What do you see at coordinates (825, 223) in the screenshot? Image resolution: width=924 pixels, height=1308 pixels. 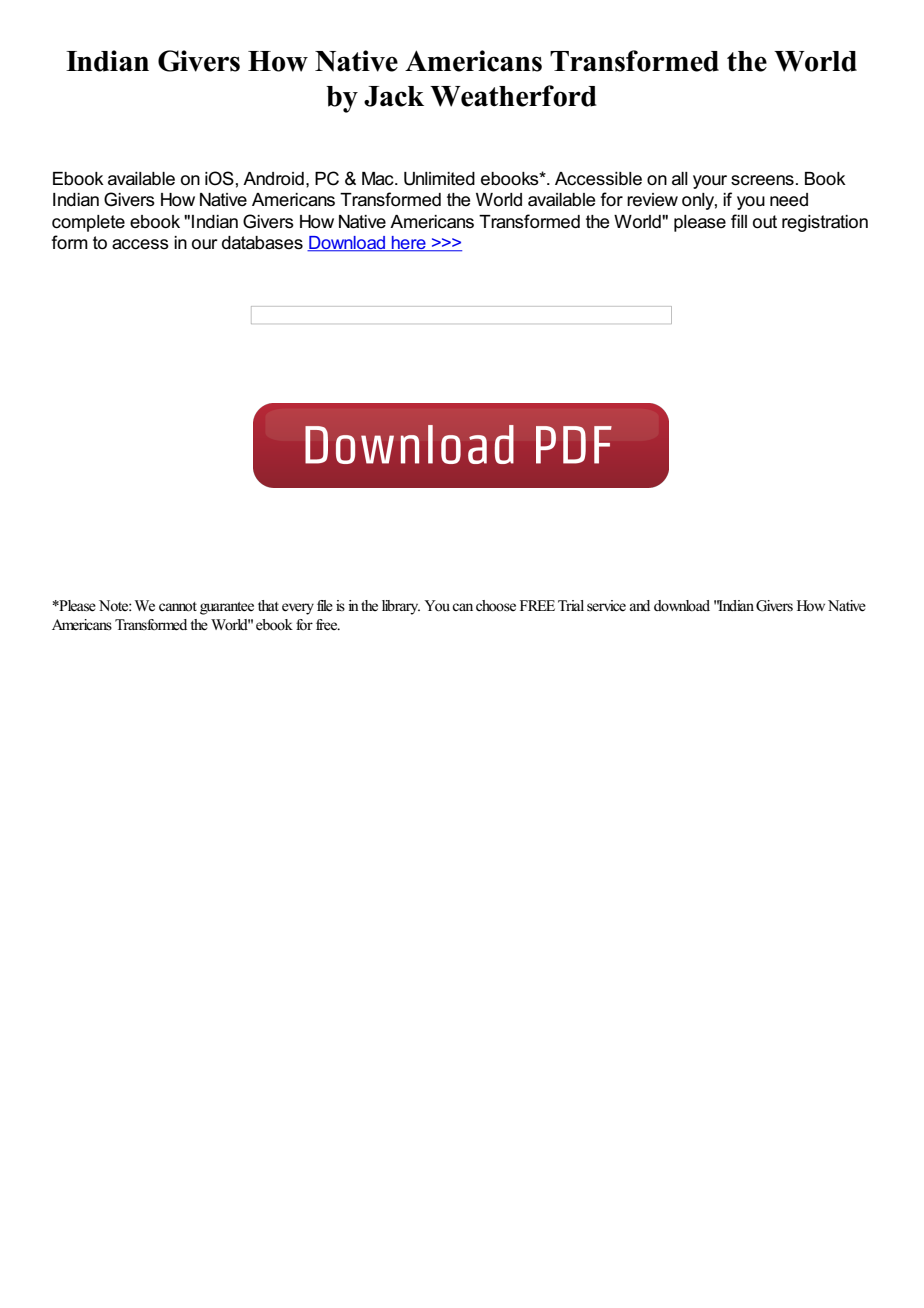 I see `registration` at bounding box center [825, 223].
